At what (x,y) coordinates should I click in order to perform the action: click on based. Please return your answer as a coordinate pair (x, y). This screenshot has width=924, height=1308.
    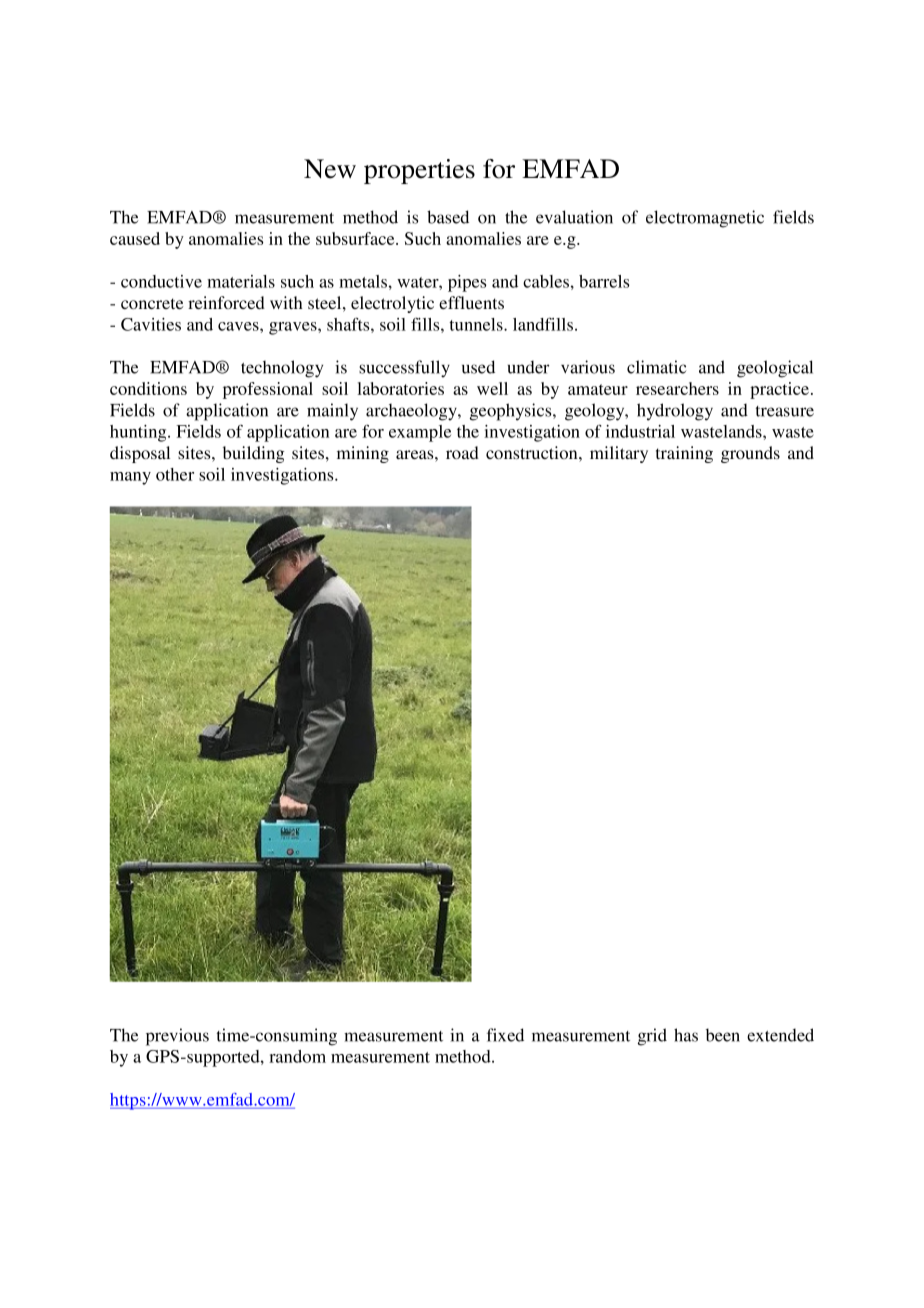
    Looking at the image, I should click on (448, 217).
